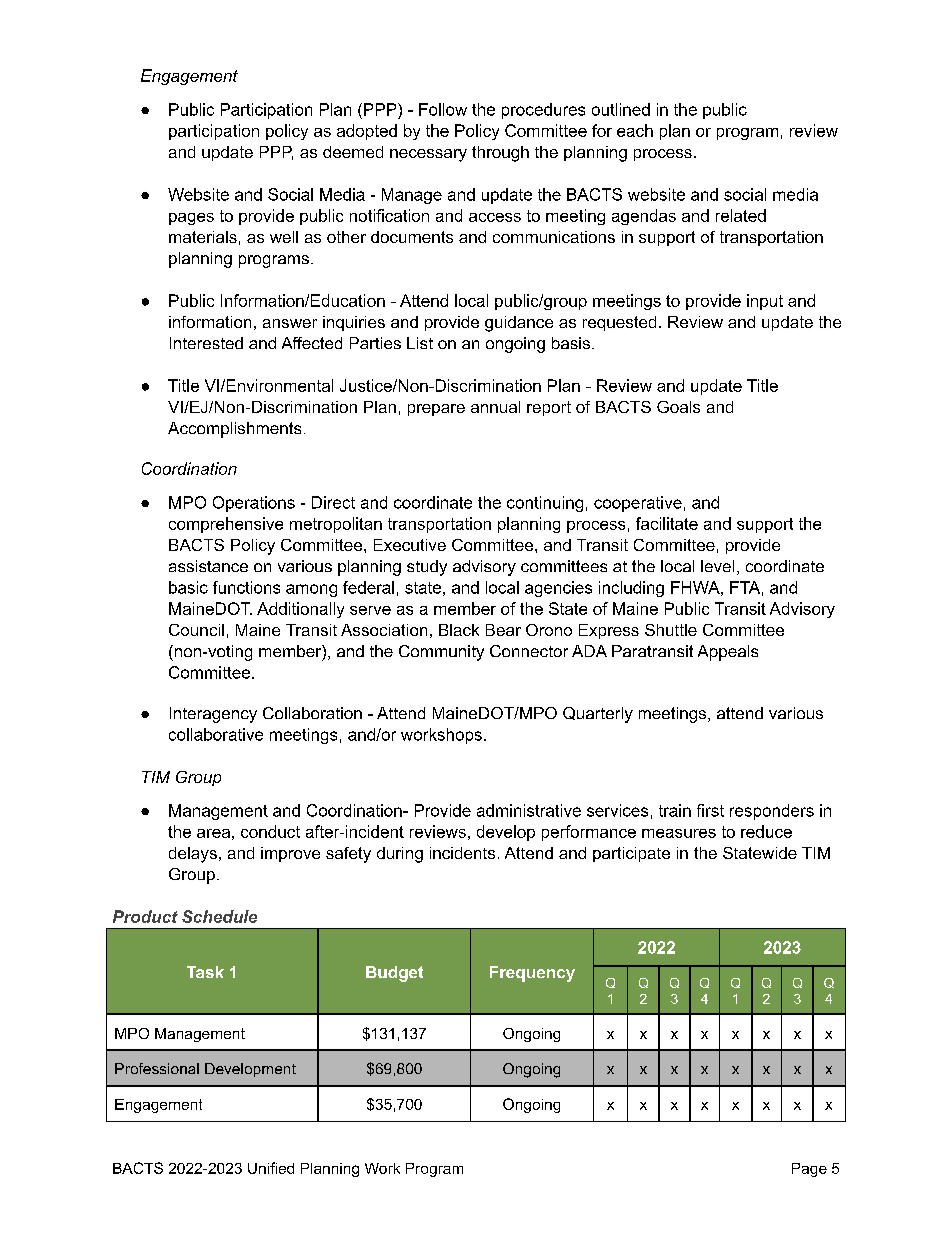 The image size is (952, 1233). Describe the element at coordinates (678, 407) in the screenshot. I see `Goals` at that location.
